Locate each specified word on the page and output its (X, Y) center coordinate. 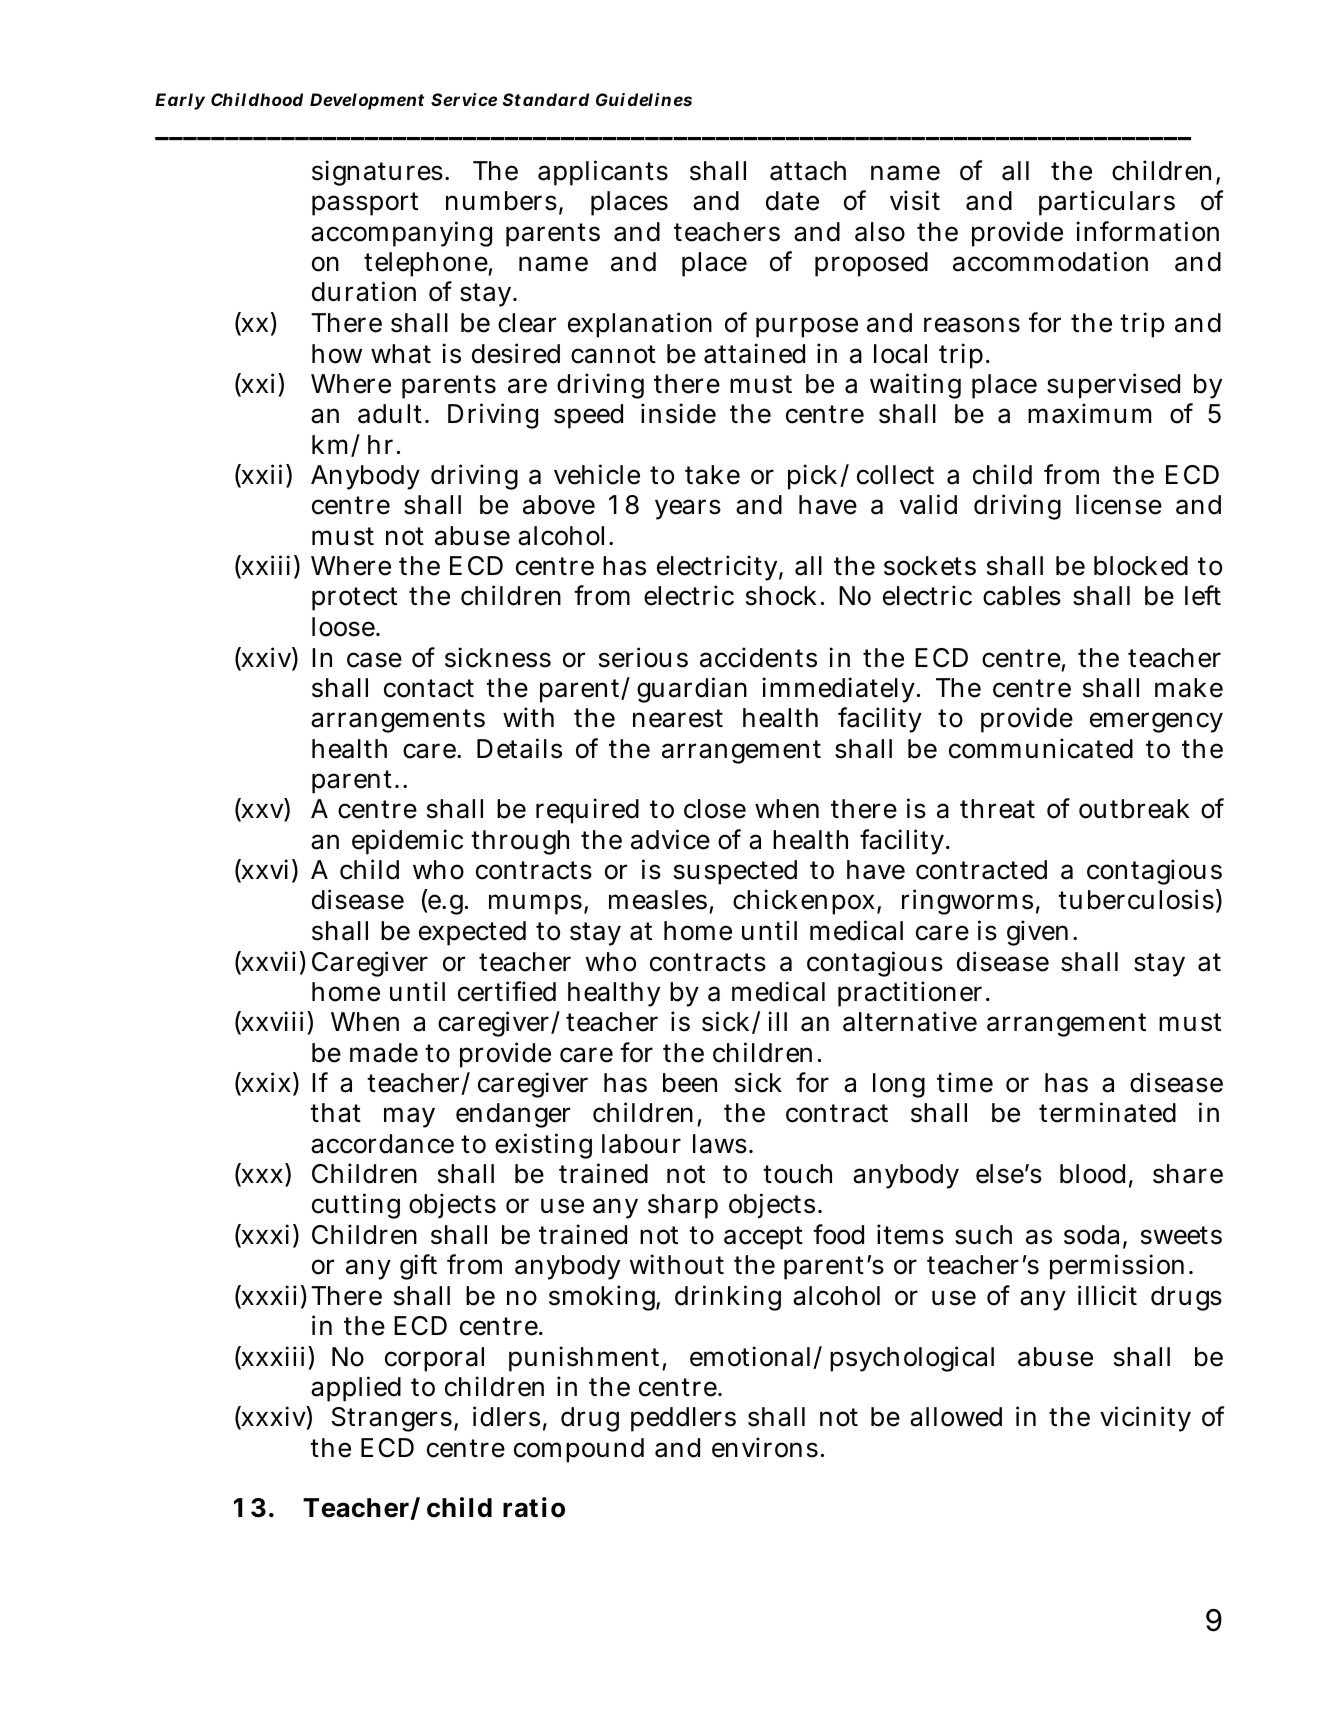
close (715, 809)
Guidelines (644, 99)
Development (367, 101)
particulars (1107, 203)
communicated (1041, 748)
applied (356, 1389)
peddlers (683, 1419)
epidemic (407, 842)
